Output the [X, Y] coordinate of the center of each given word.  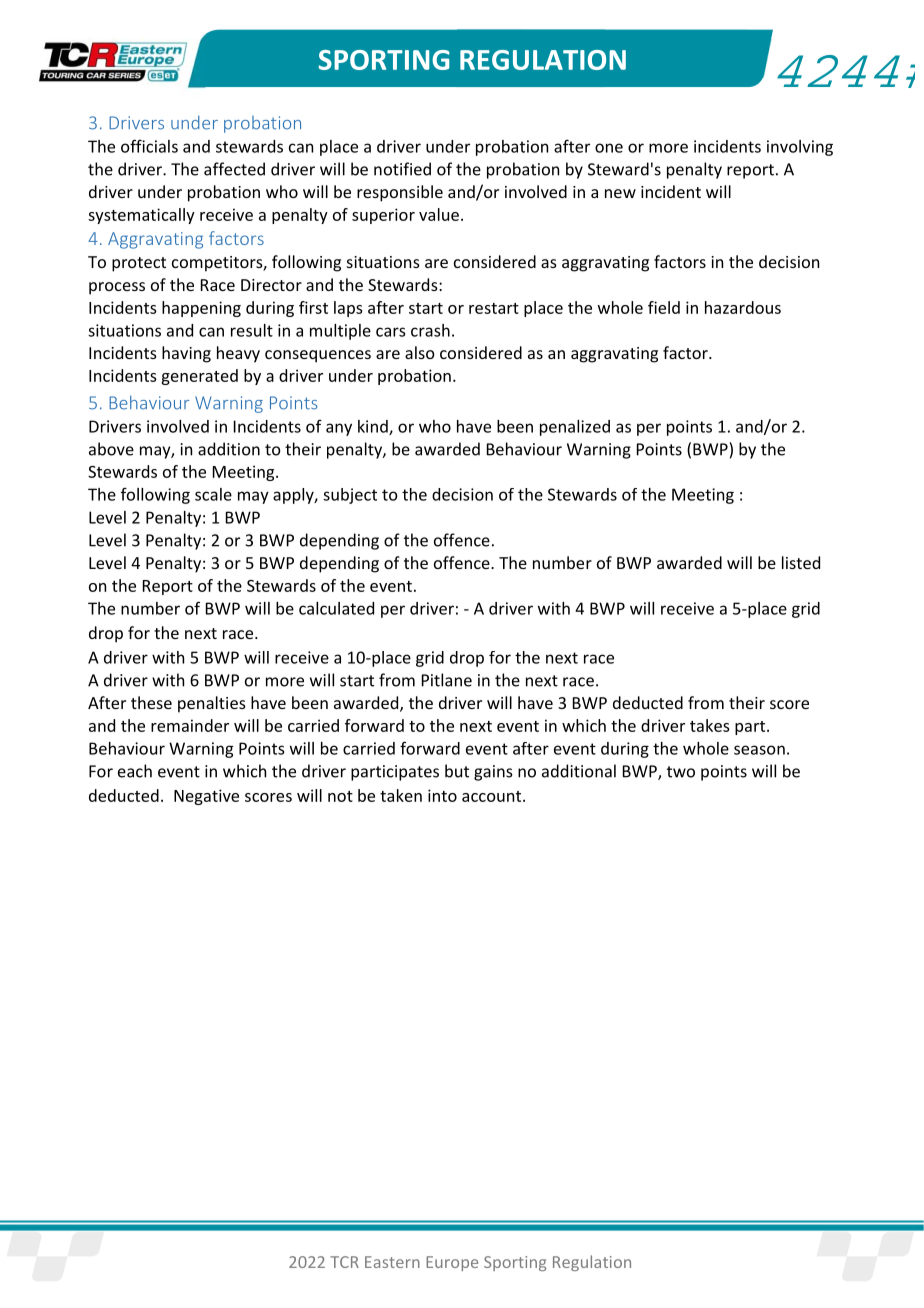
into [442, 795]
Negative [206, 797]
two [681, 772]
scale [213, 494]
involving [800, 148]
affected [234, 169]
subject [350, 496]
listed [801, 562]
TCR [344, 1262]
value [439, 214]
